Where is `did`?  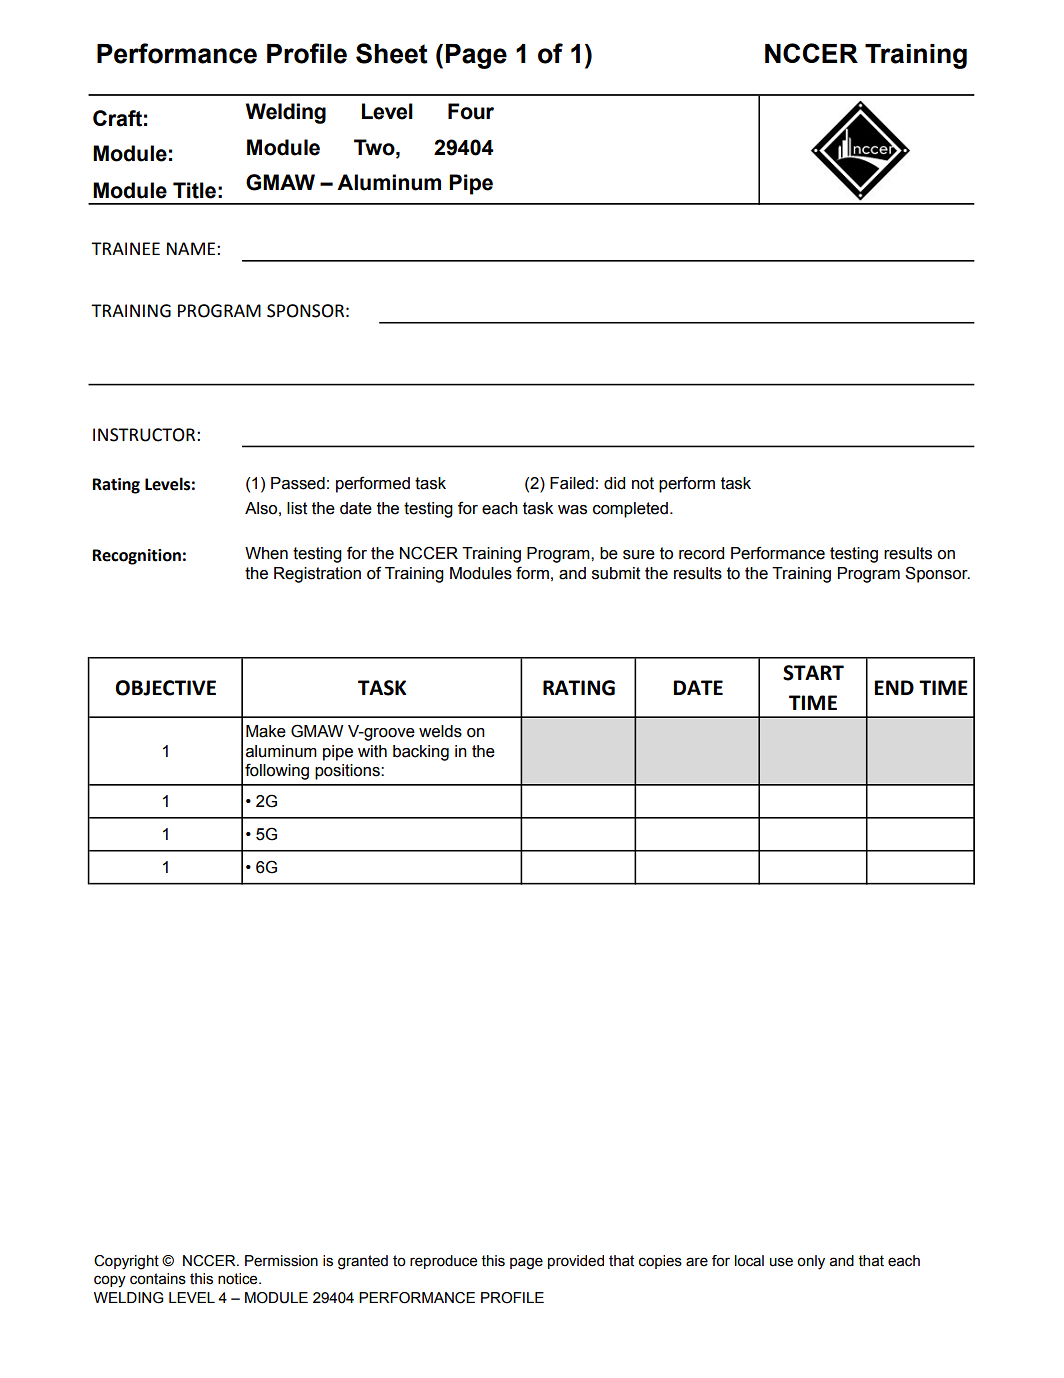 did is located at coordinates (614, 483).
